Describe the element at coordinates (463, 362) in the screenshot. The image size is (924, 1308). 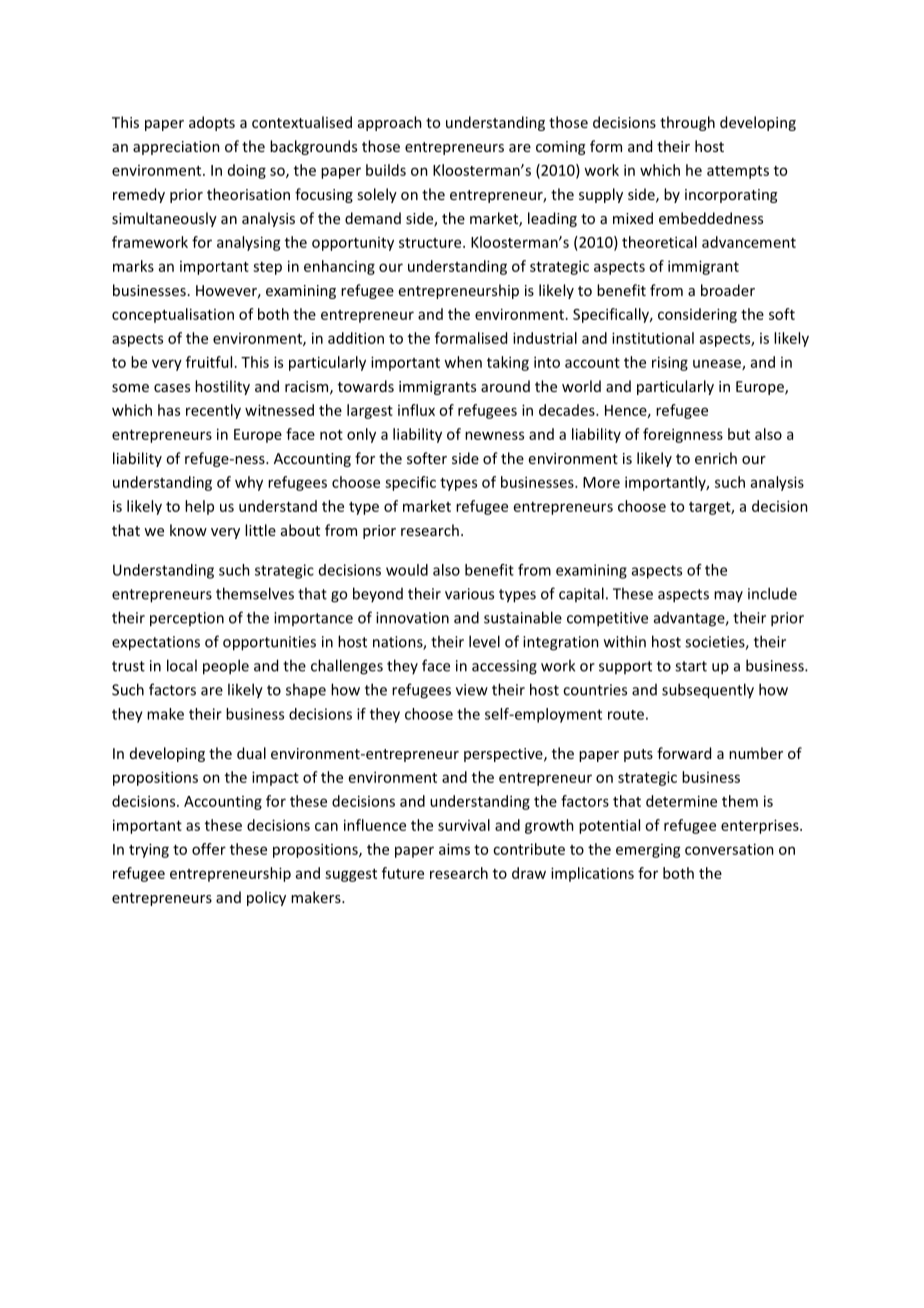
I see `when` at that location.
